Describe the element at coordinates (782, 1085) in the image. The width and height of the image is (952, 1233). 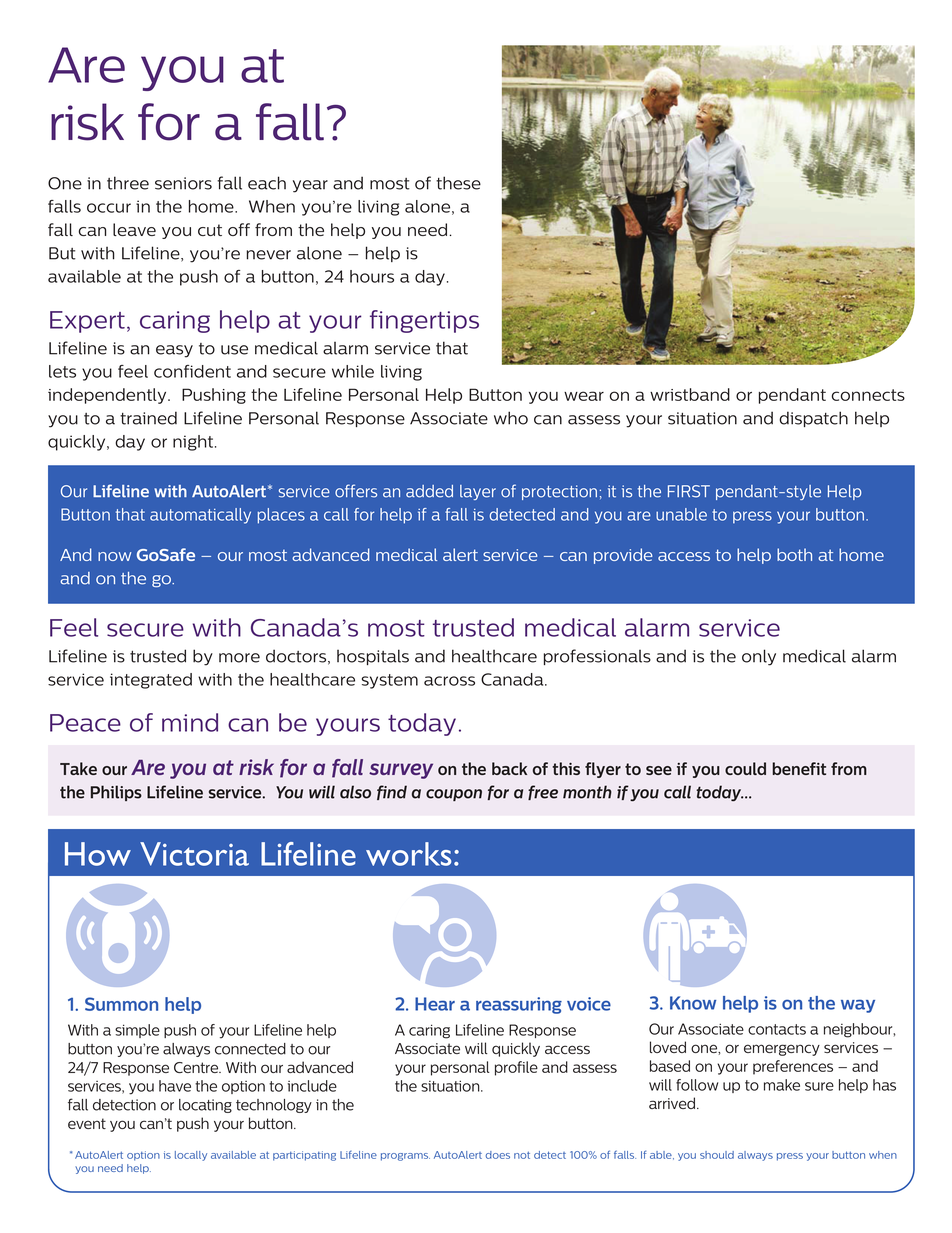
I see `make` at that location.
